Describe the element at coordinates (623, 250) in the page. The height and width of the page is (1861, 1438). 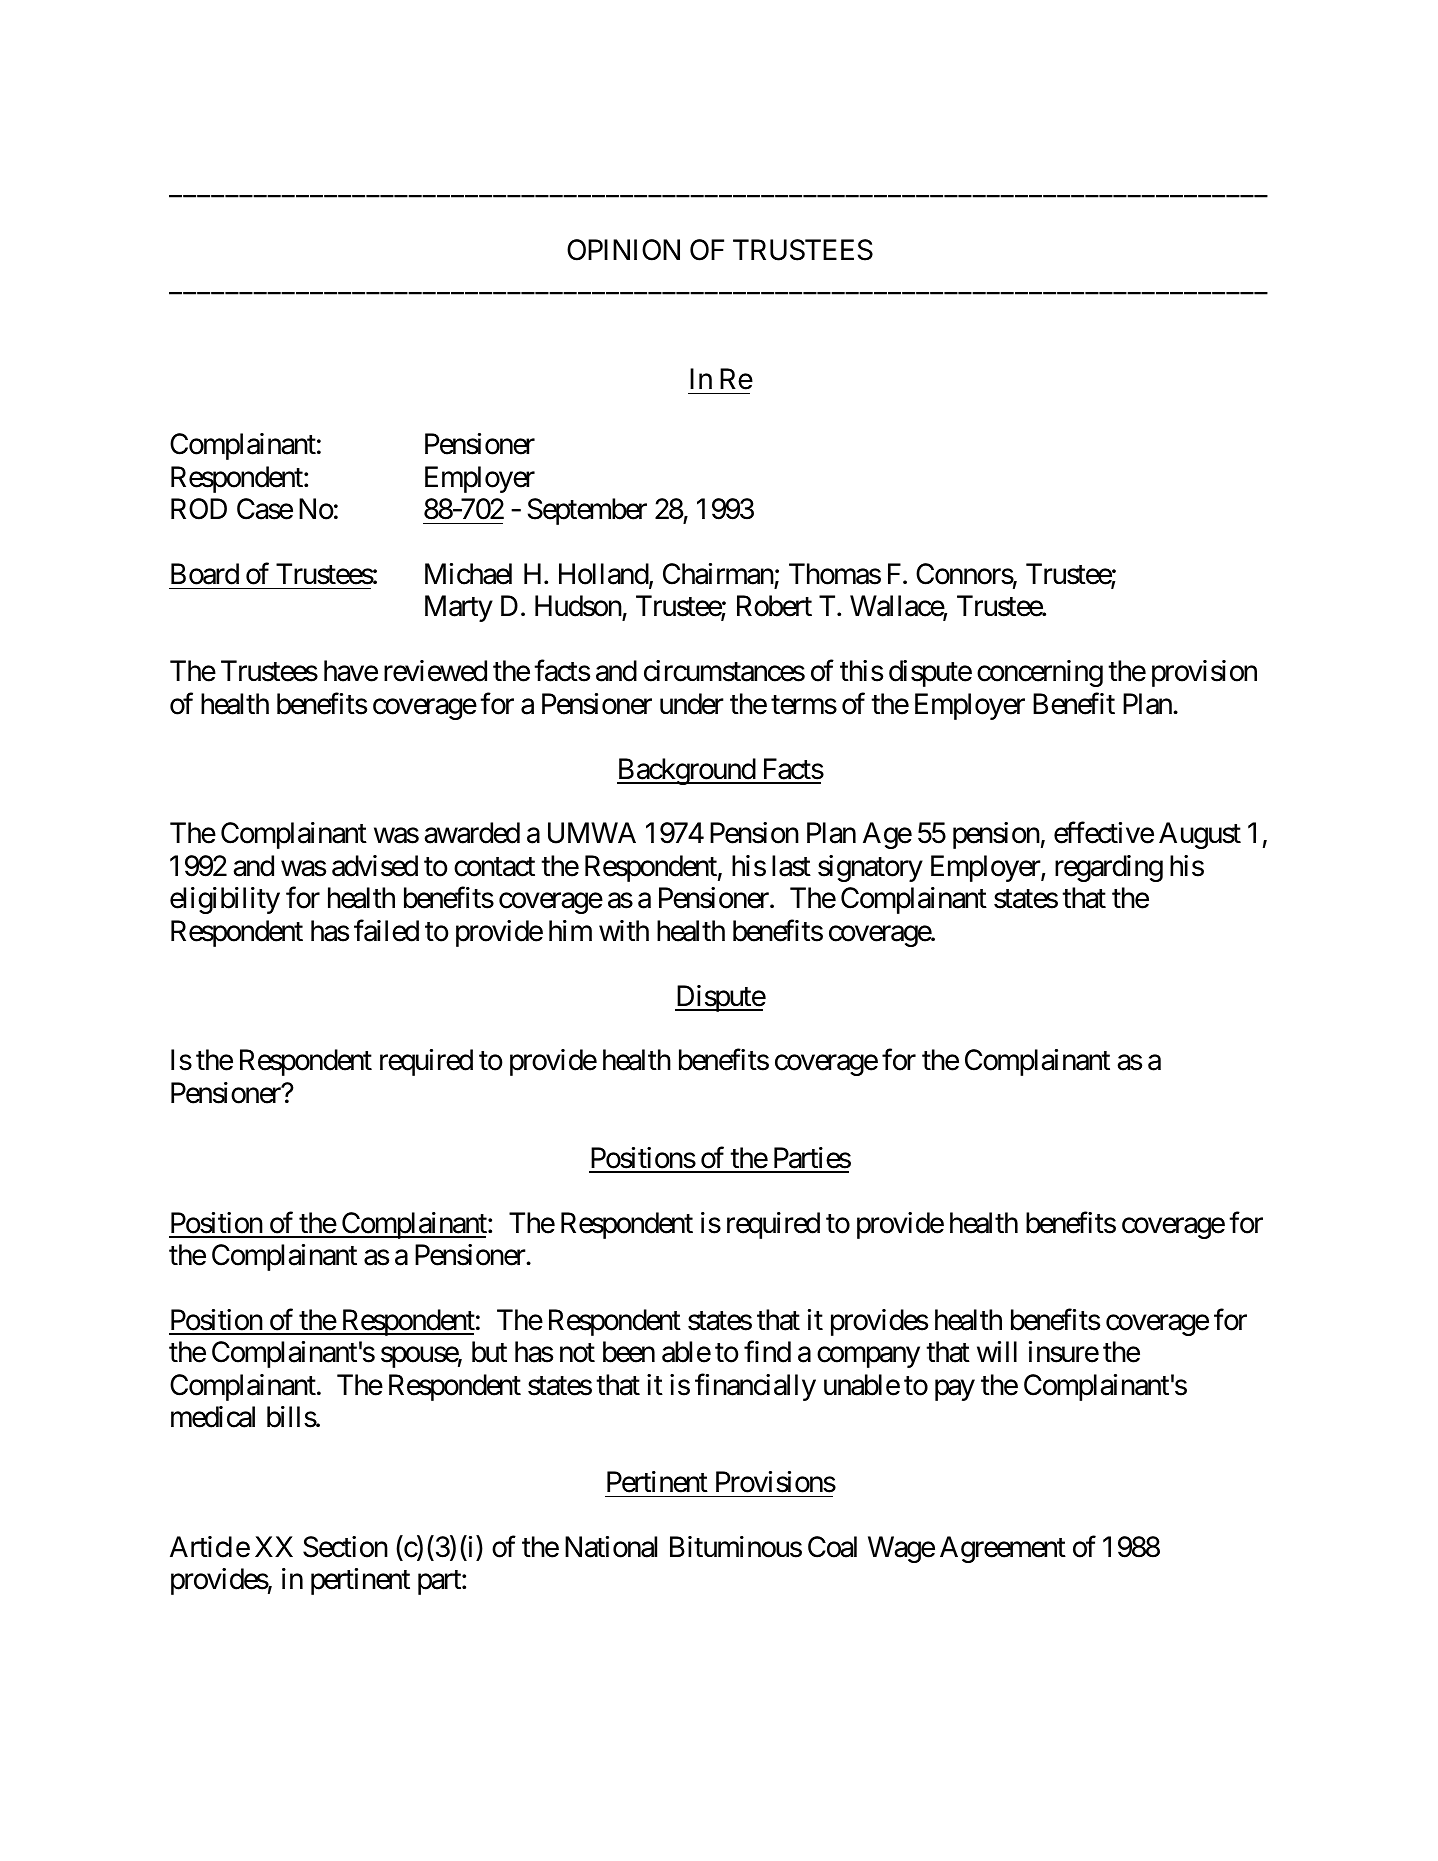
I see `OPINION` at that location.
